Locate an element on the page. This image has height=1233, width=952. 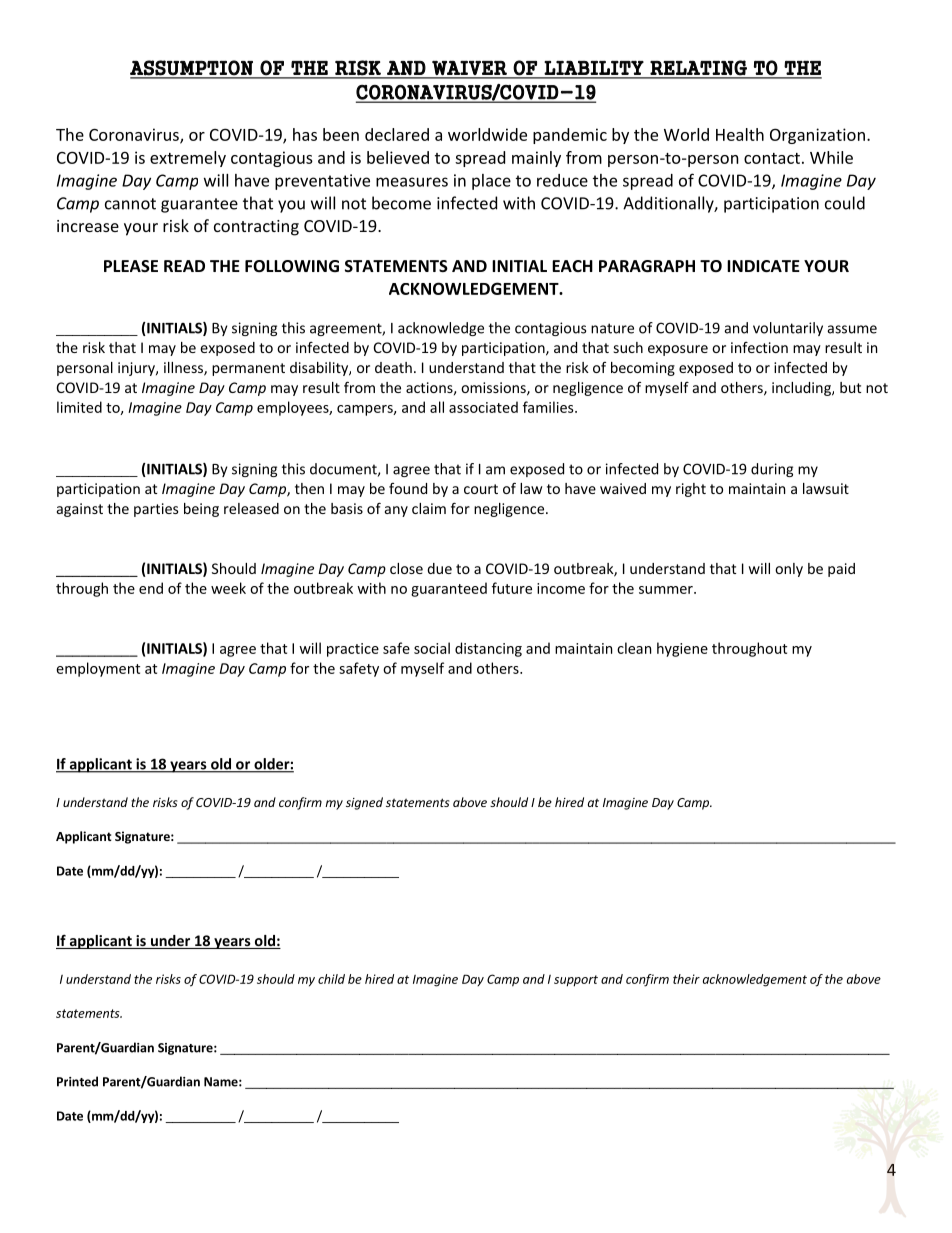
place is located at coordinates (491, 182).
